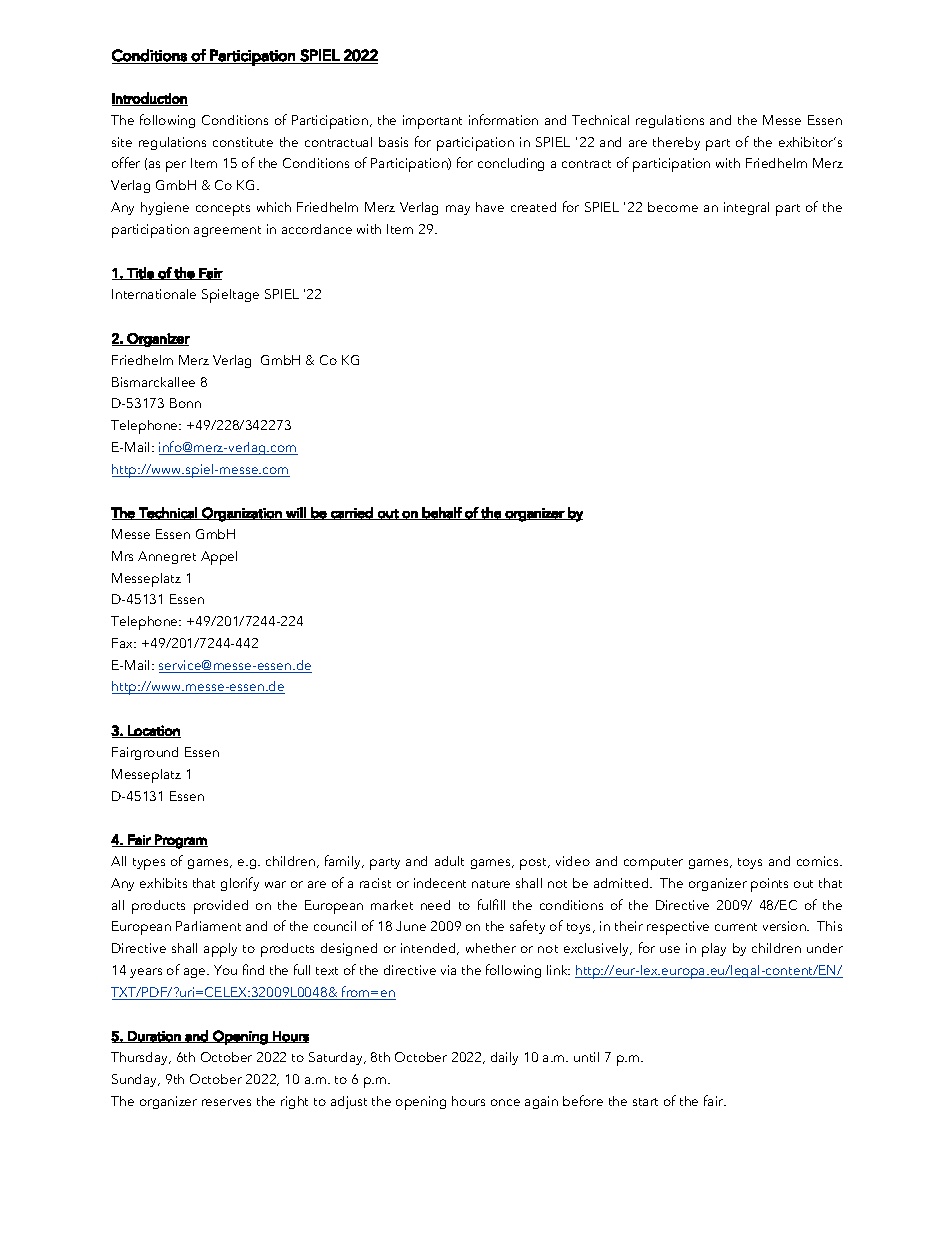  Describe the element at coordinates (449, 861) in the screenshot. I see `adult` at that location.
